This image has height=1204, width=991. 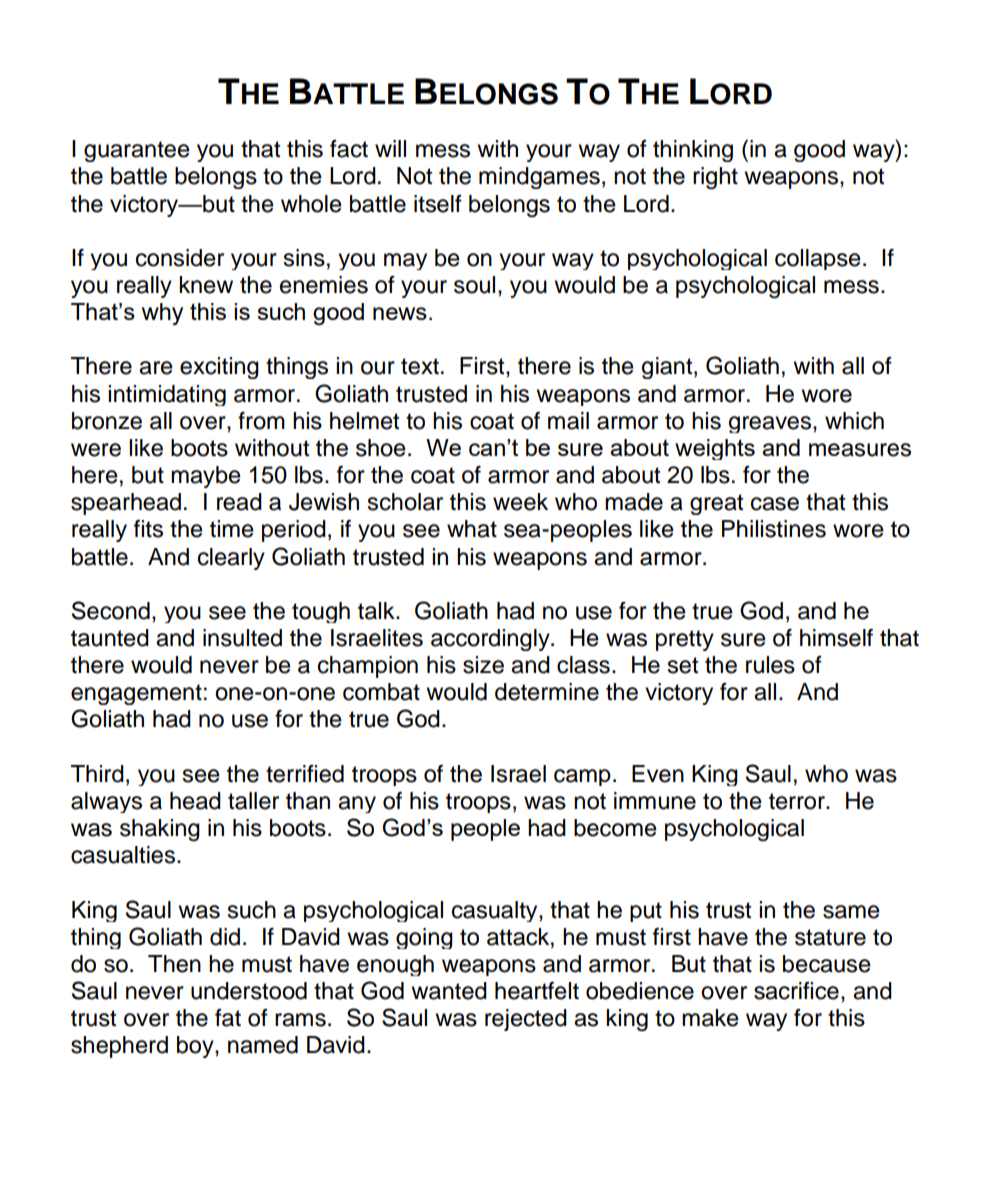 What do you see at coordinates (836, 638) in the image?
I see `himself` at bounding box center [836, 638].
